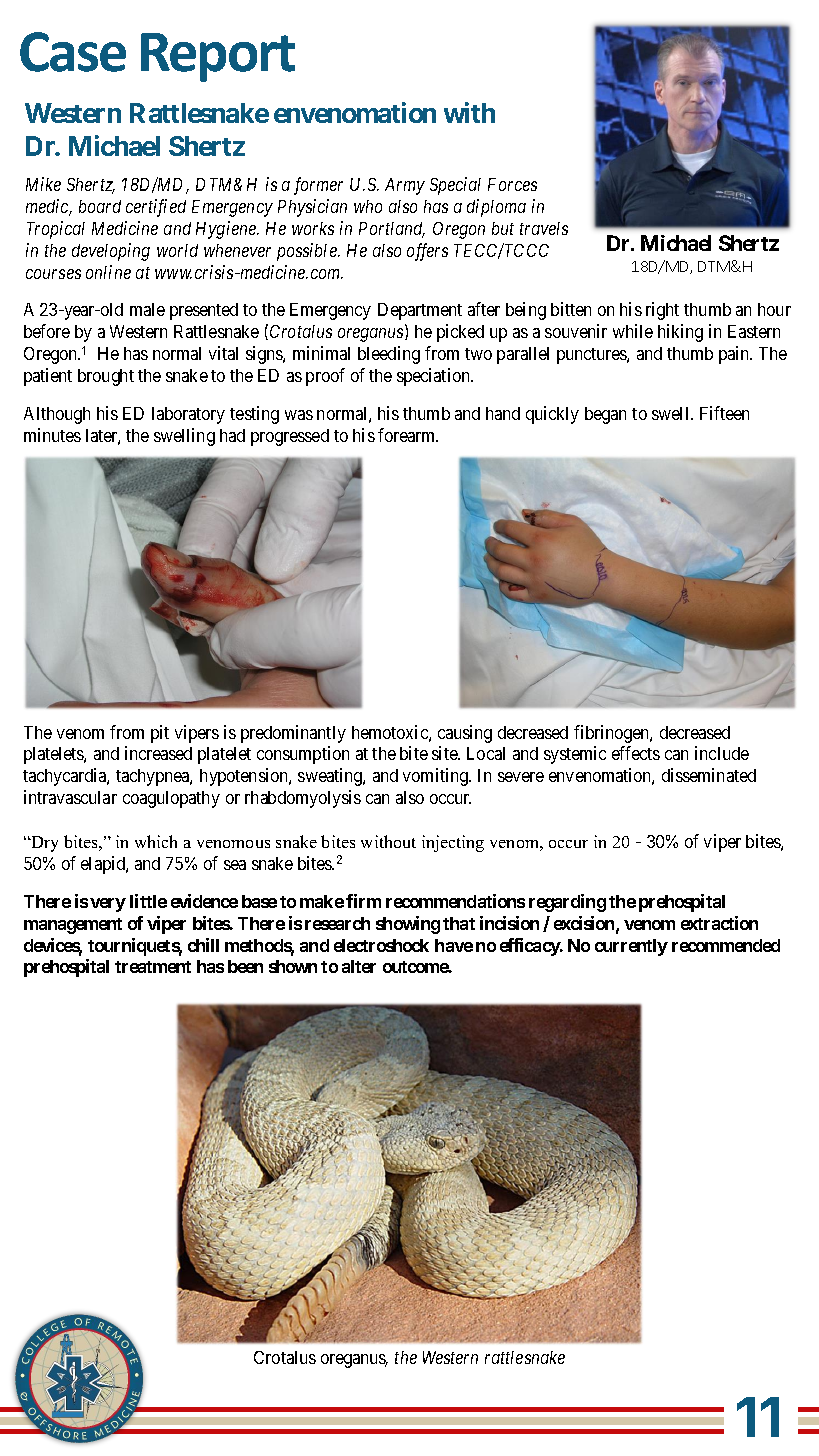 This document has width=819, height=1456. What do you see at coordinates (662, 311) in the document?
I see `right` at bounding box center [662, 311].
